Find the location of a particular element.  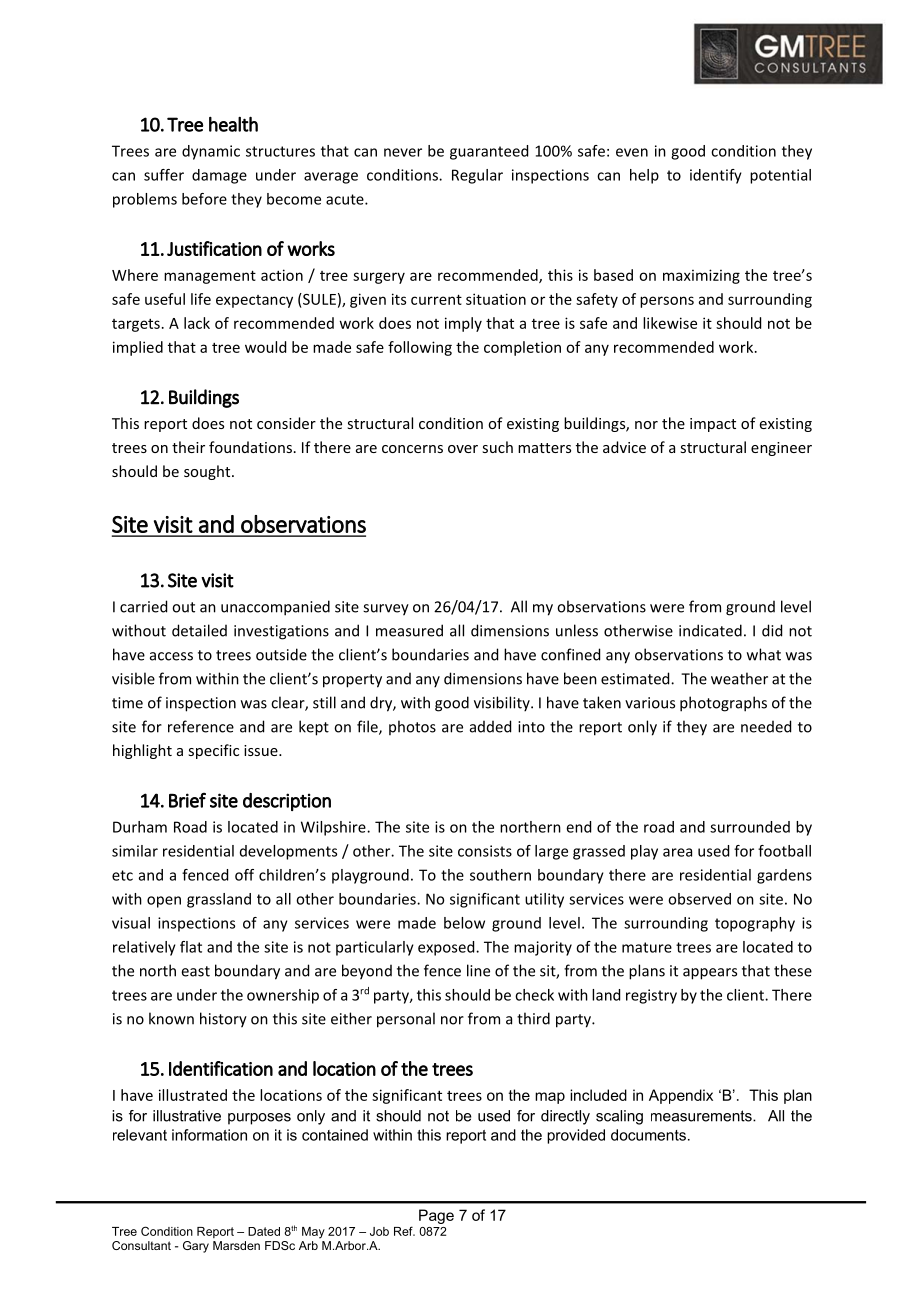

Page is located at coordinates (436, 1216).
